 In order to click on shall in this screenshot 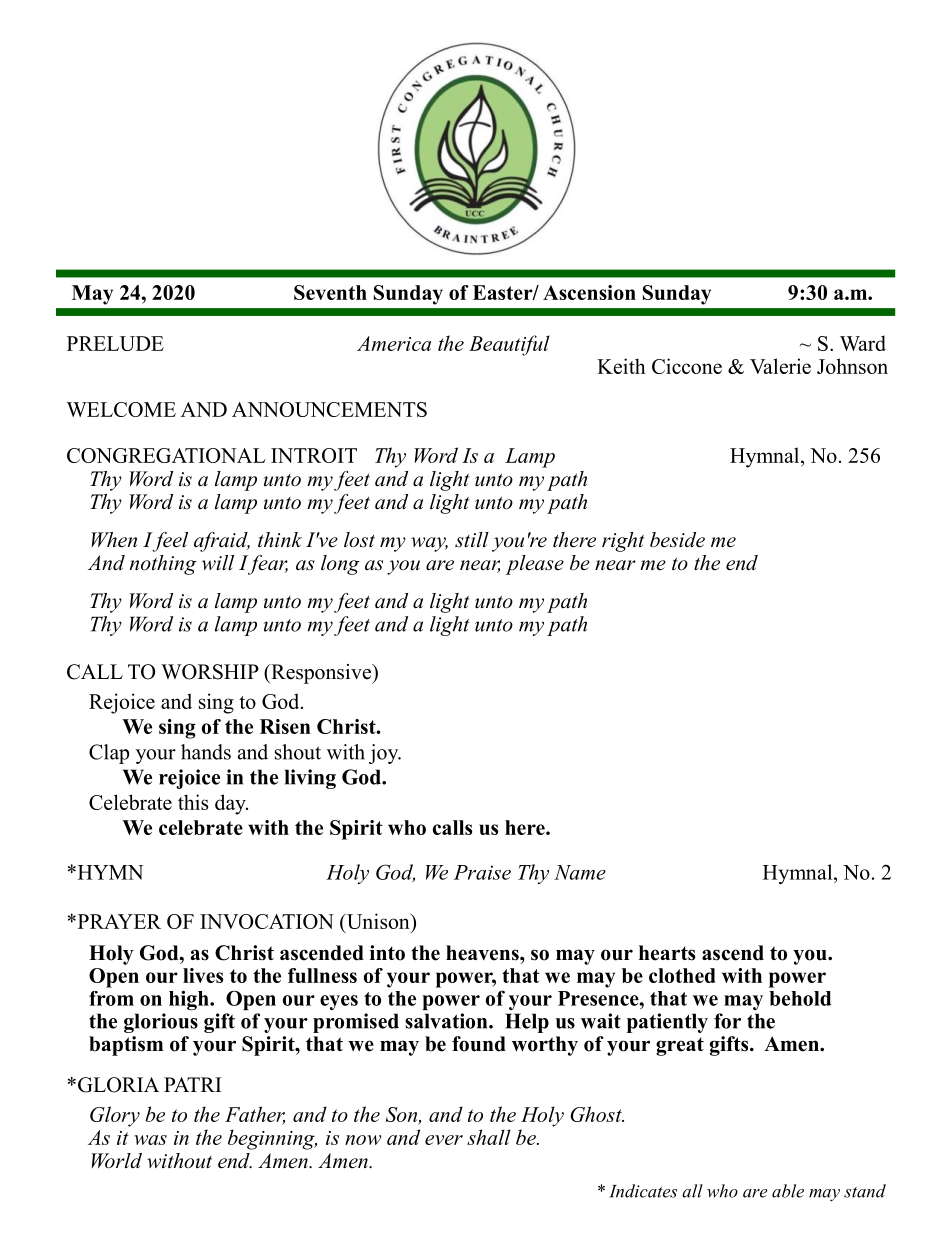, I will do `click(489, 1137)`.
